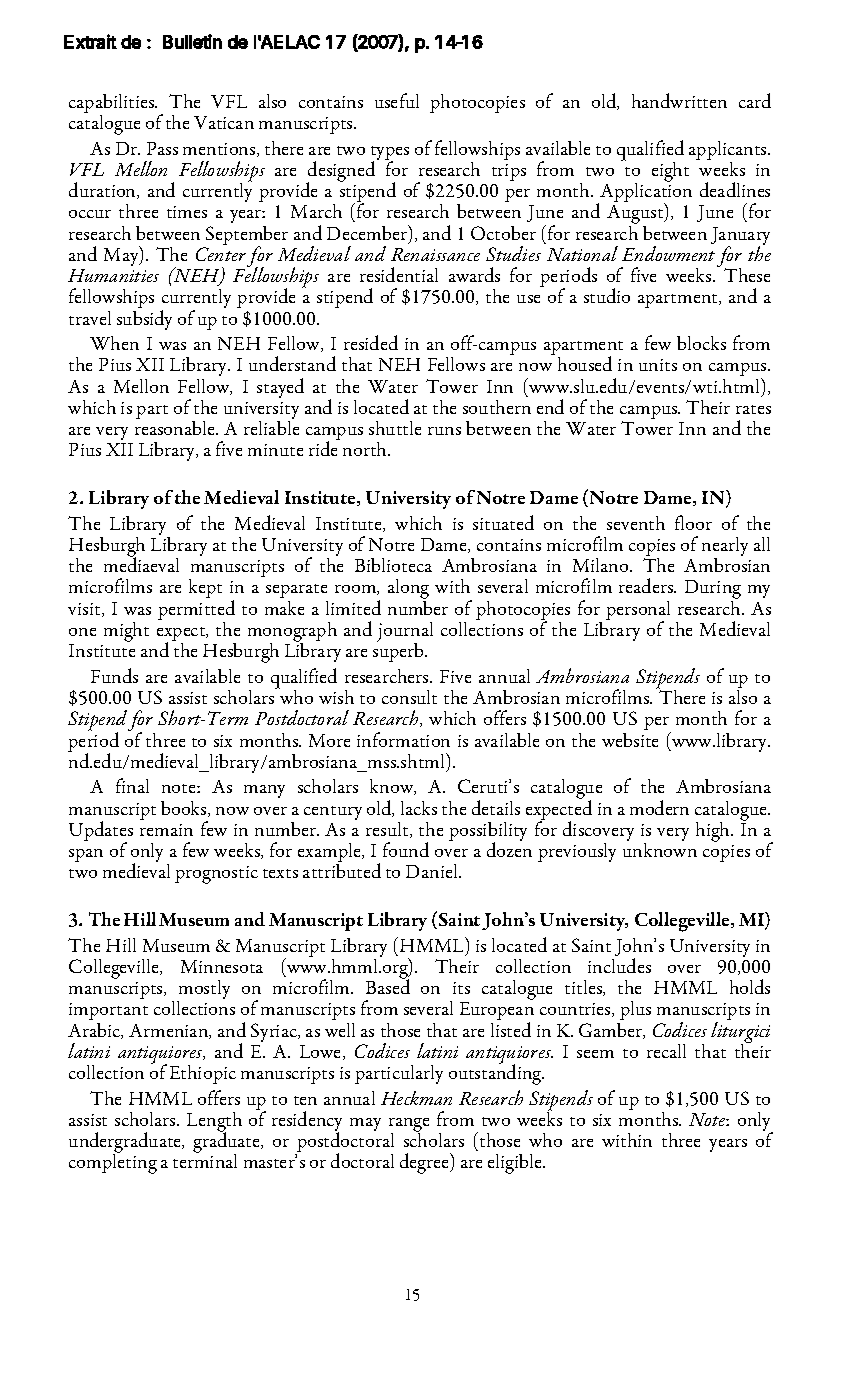  Describe the element at coordinates (408, 590) in the page. I see `along` at that location.
